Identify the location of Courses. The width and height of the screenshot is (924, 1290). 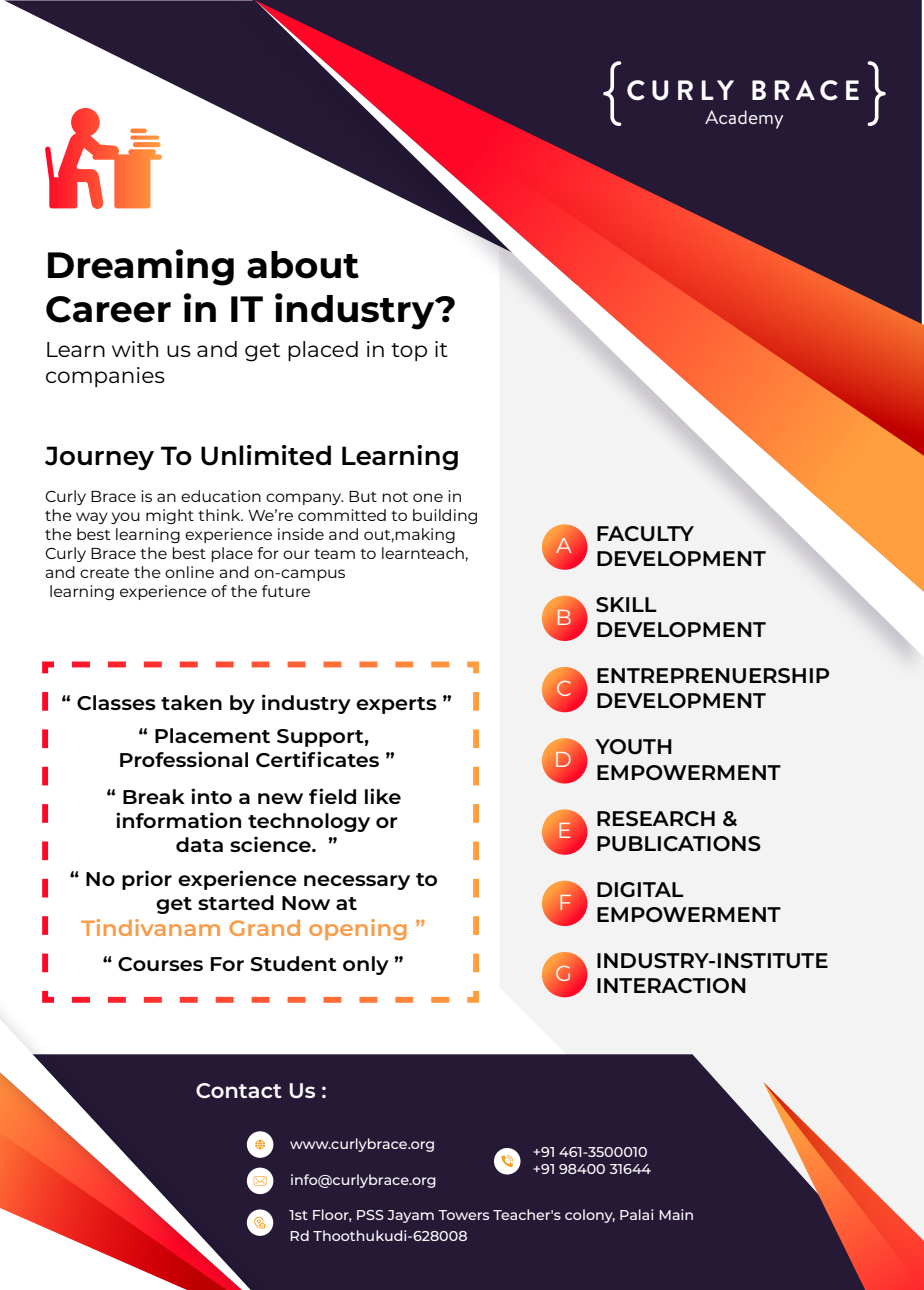
(160, 964).
